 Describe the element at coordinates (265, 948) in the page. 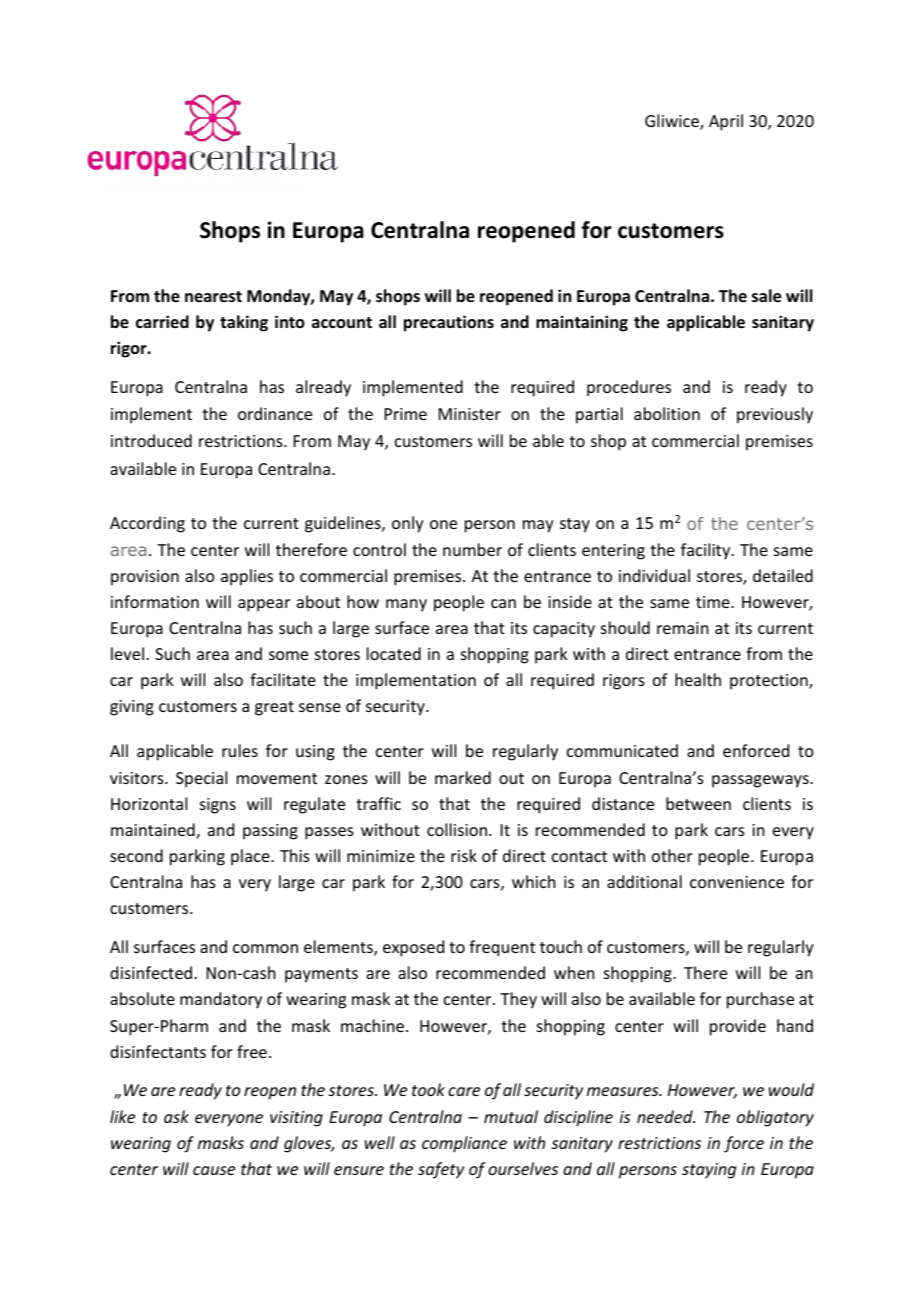

I see `common` at that location.
